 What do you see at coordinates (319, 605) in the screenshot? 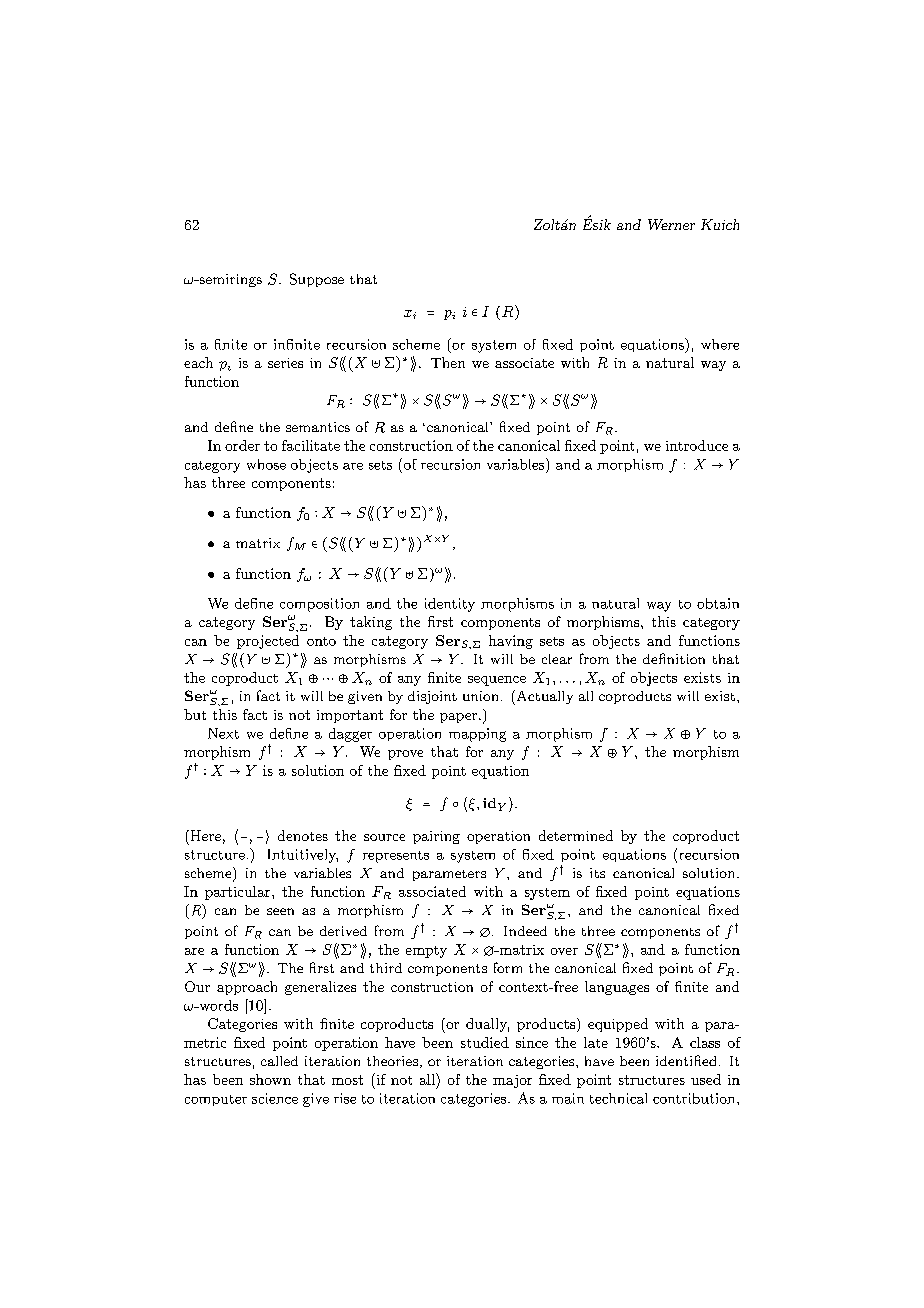
I see `composition` at bounding box center [319, 605].
